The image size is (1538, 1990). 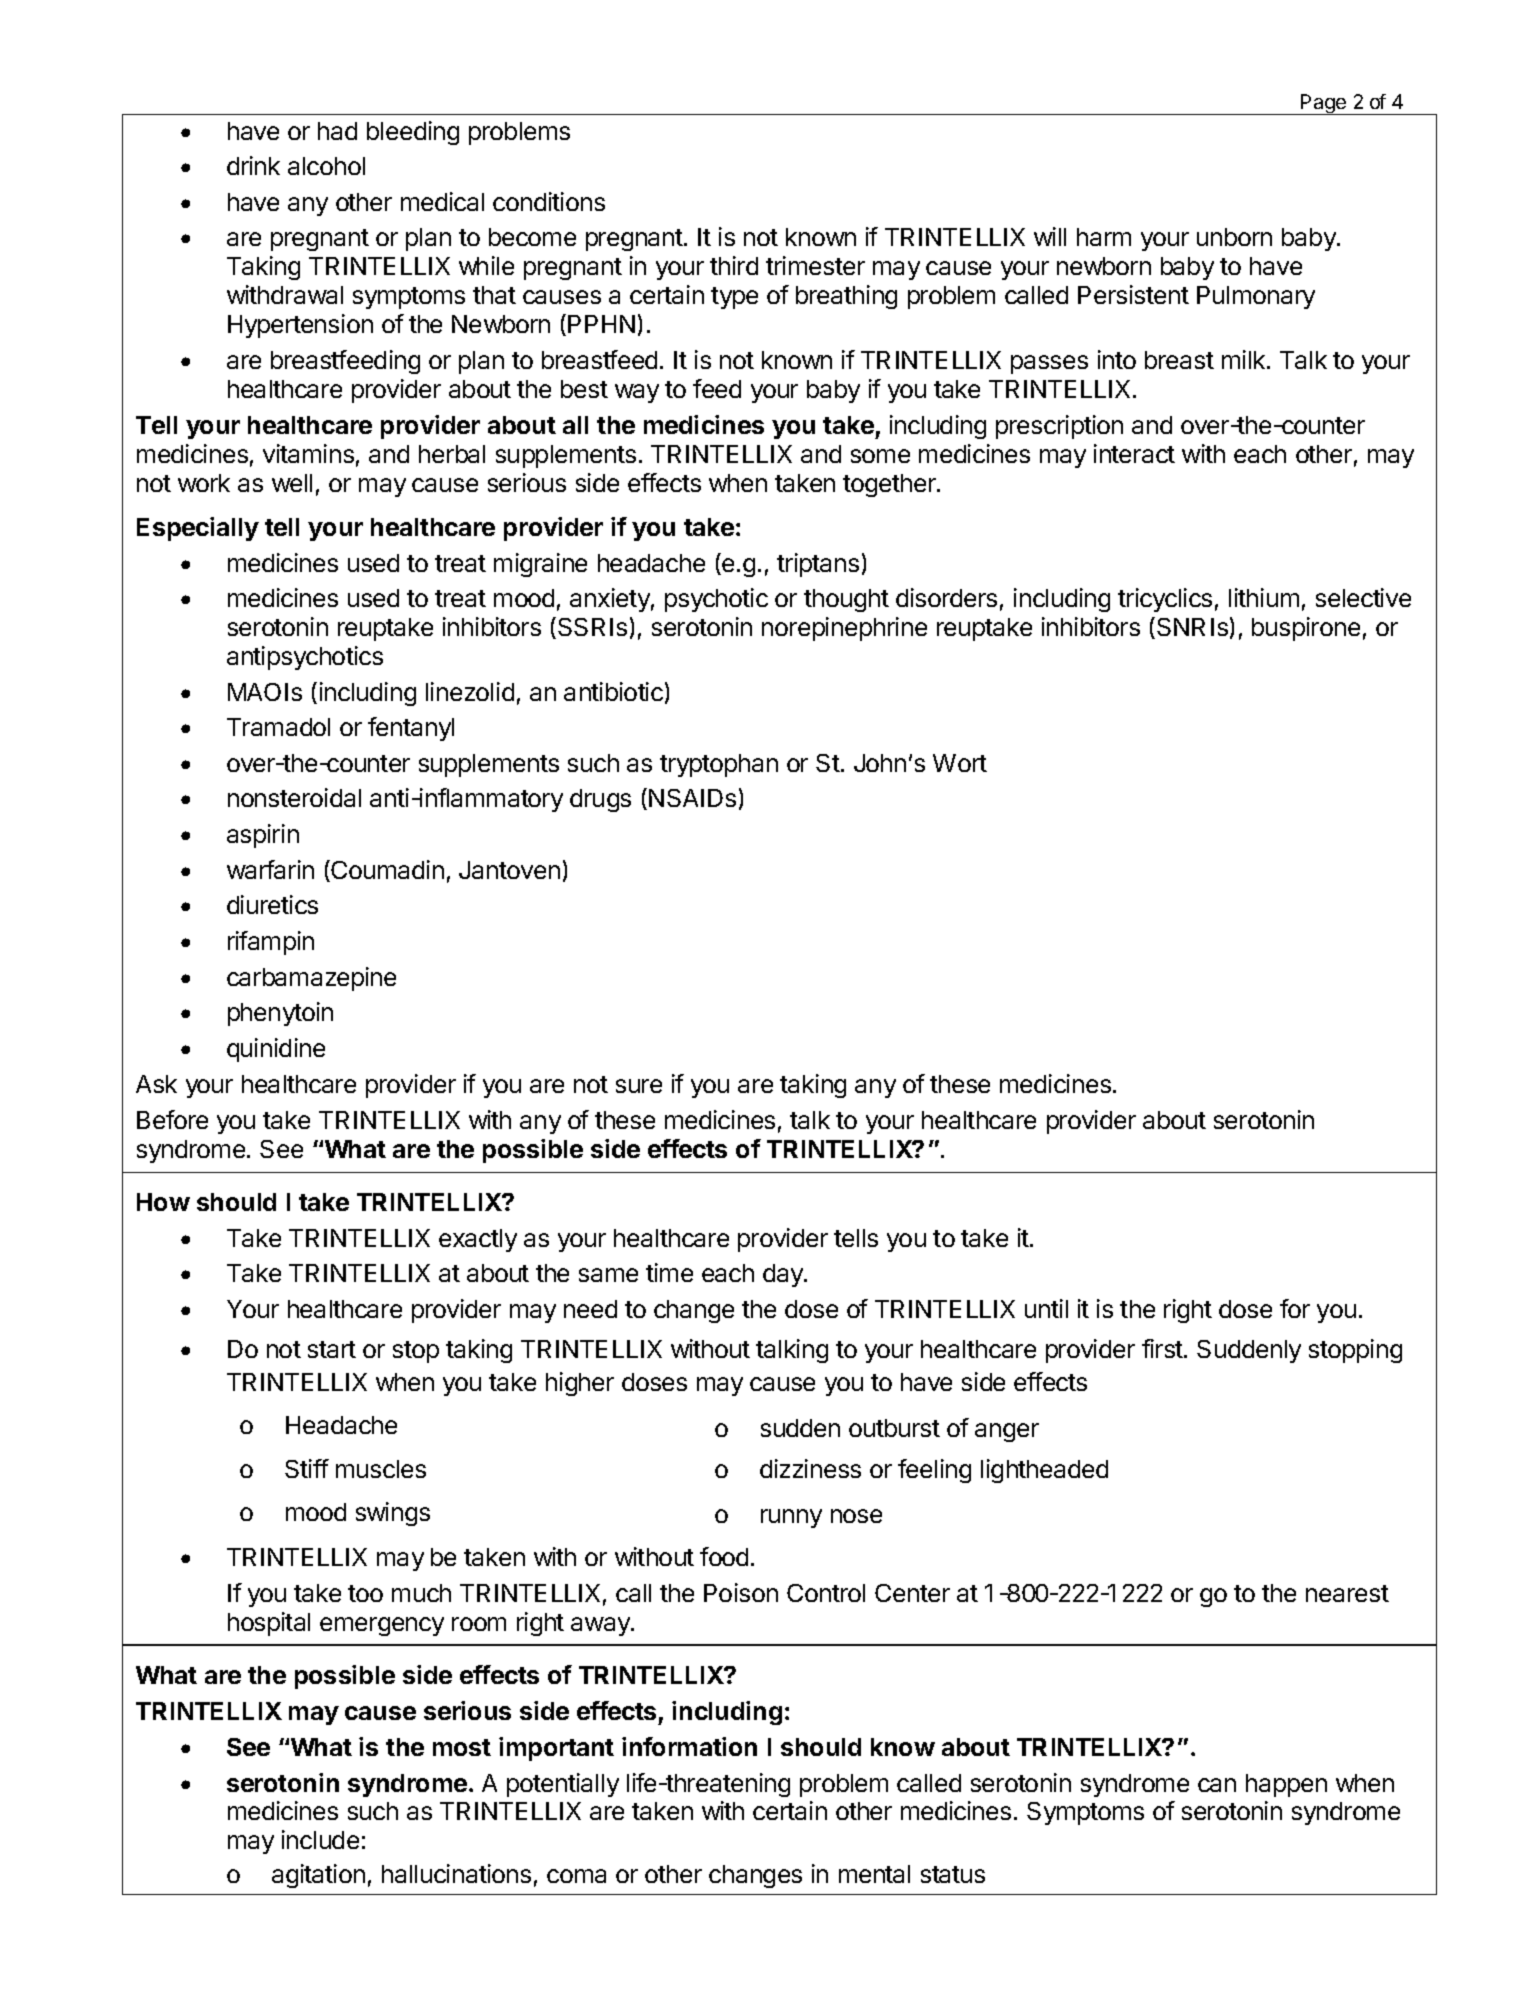 I want to click on third, so click(x=734, y=265).
